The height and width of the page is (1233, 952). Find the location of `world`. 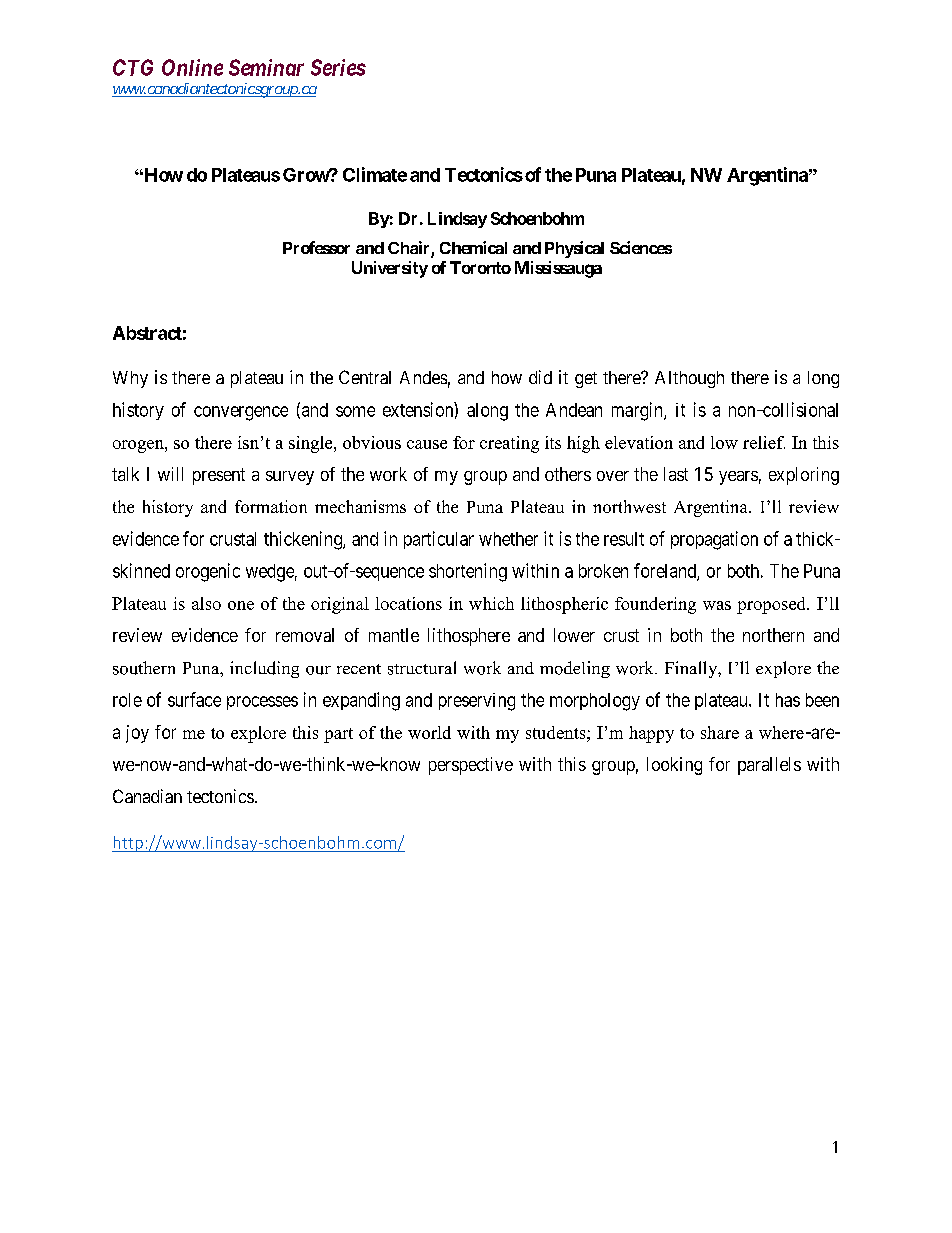

world is located at coordinates (429, 732).
